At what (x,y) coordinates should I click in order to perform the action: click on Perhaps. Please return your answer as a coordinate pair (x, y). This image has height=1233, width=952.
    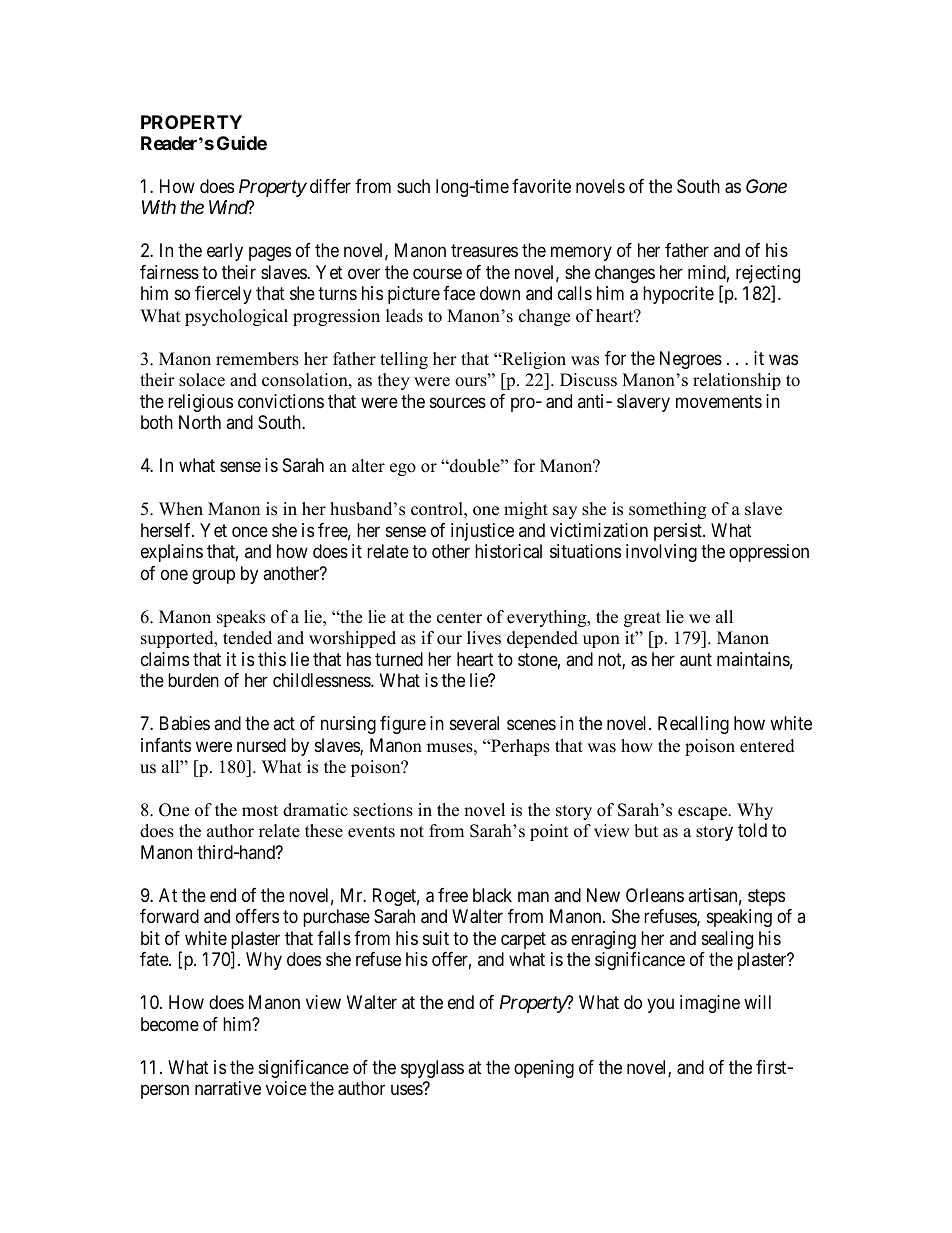
    Looking at the image, I should click on (519, 747).
